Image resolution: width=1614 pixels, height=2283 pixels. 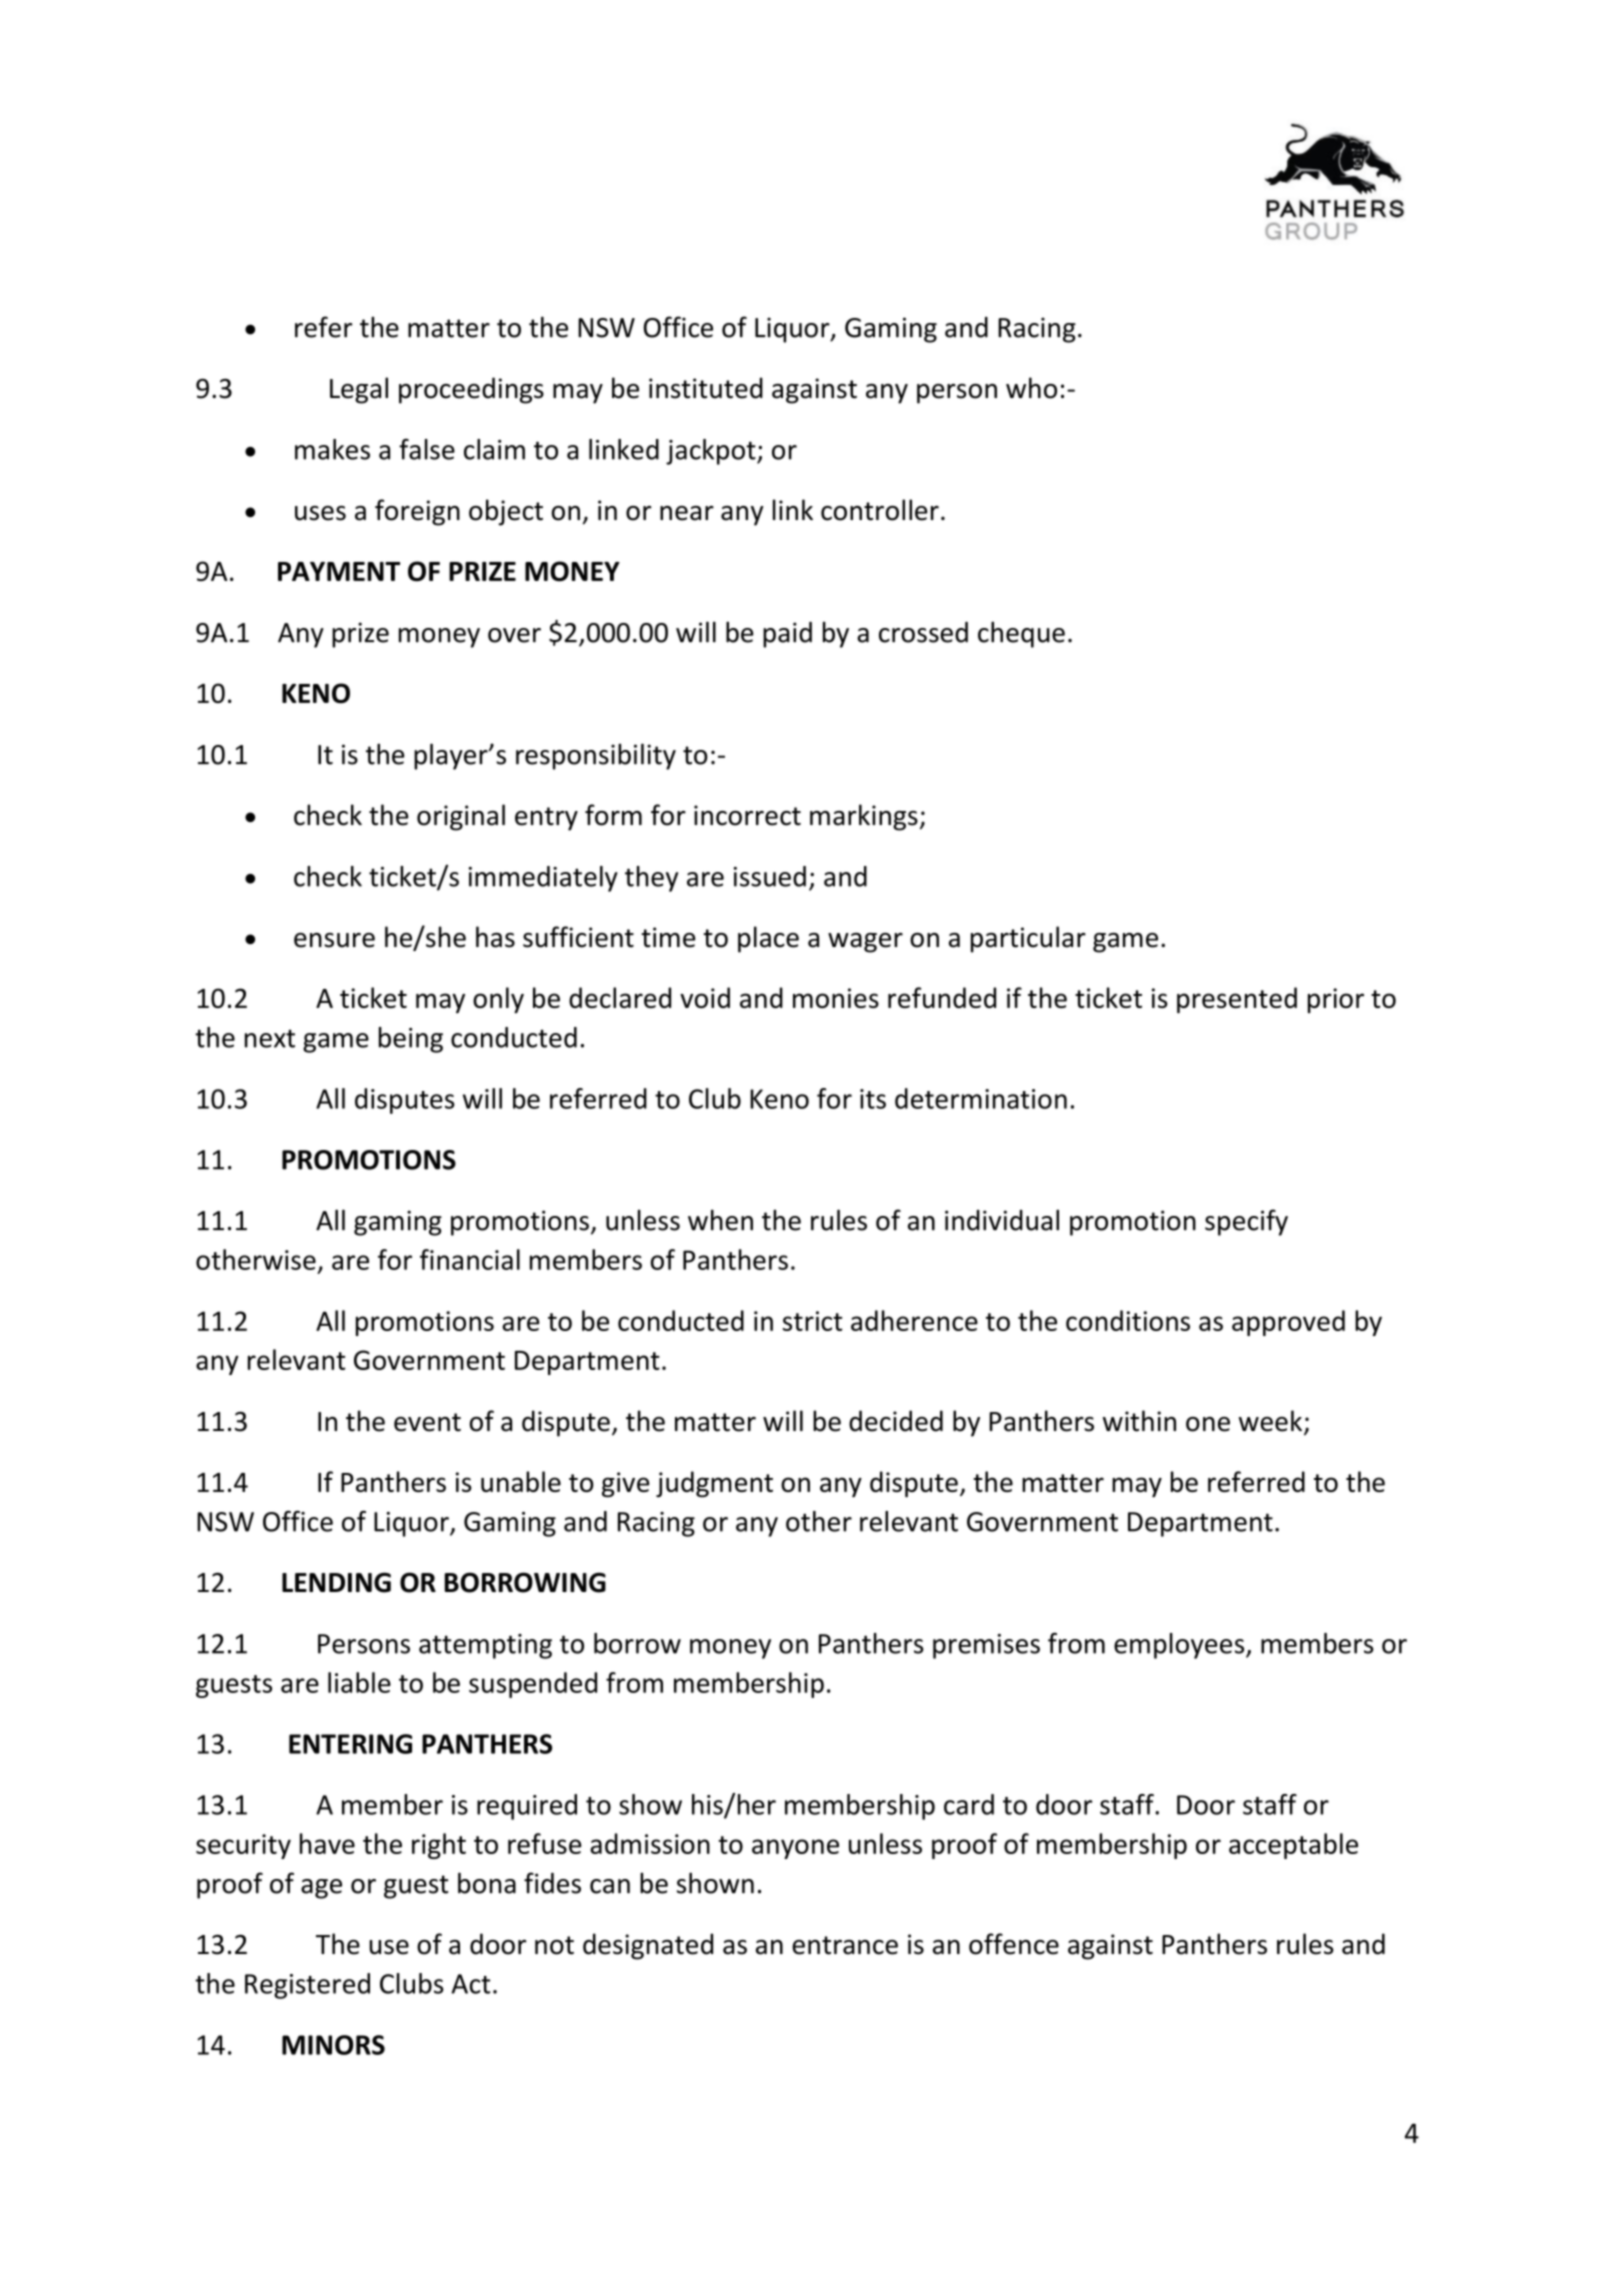 I want to click on financial, so click(x=470, y=1259).
